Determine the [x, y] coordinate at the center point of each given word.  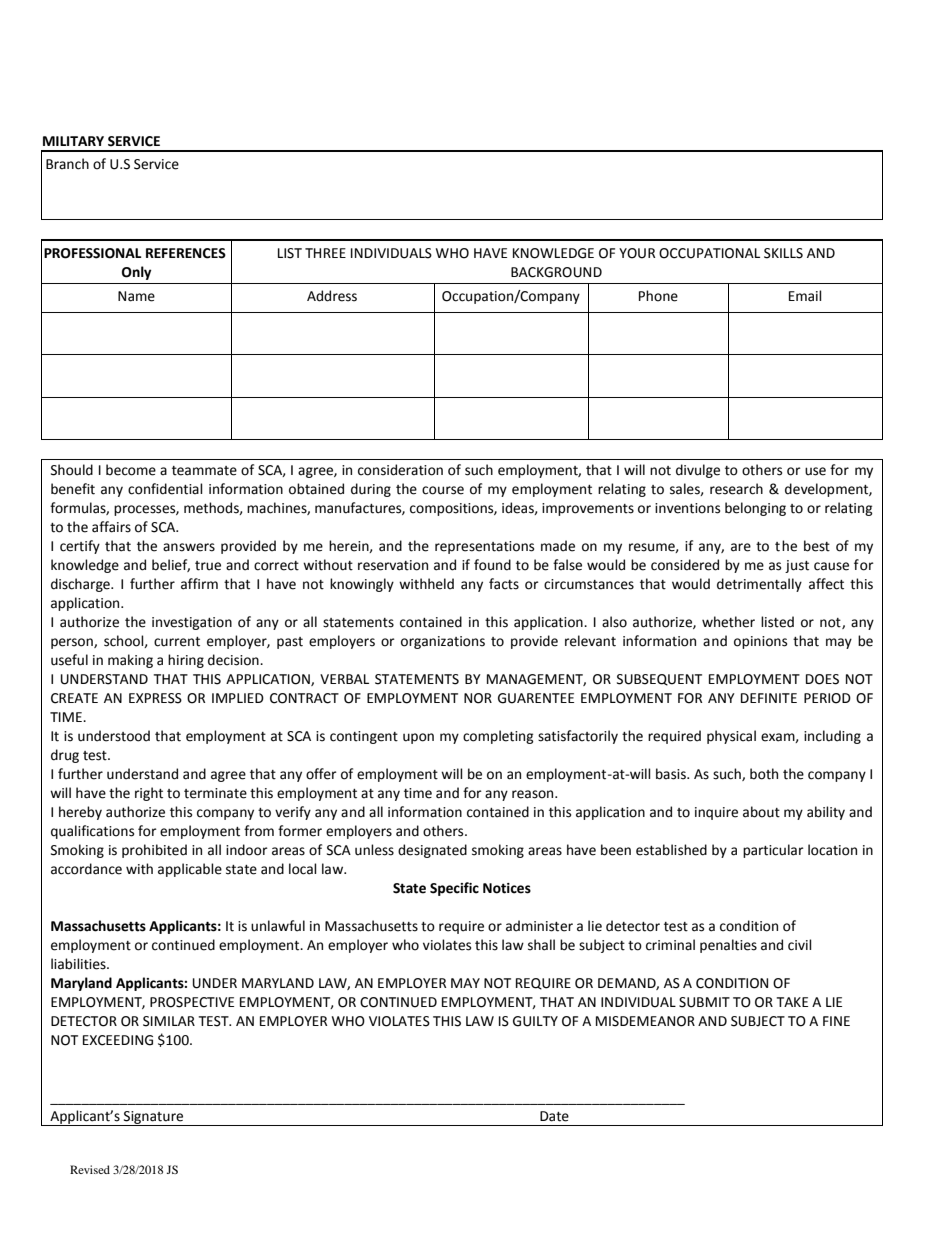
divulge [698, 471]
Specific [454, 889]
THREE [325, 253]
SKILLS [783, 253]
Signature [154, 1118]
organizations [443, 642]
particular [773, 851]
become [131, 470]
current [177, 642]
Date [554, 1116]
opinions [760, 642]
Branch [67, 164]
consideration [400, 470]
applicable [190, 870]
